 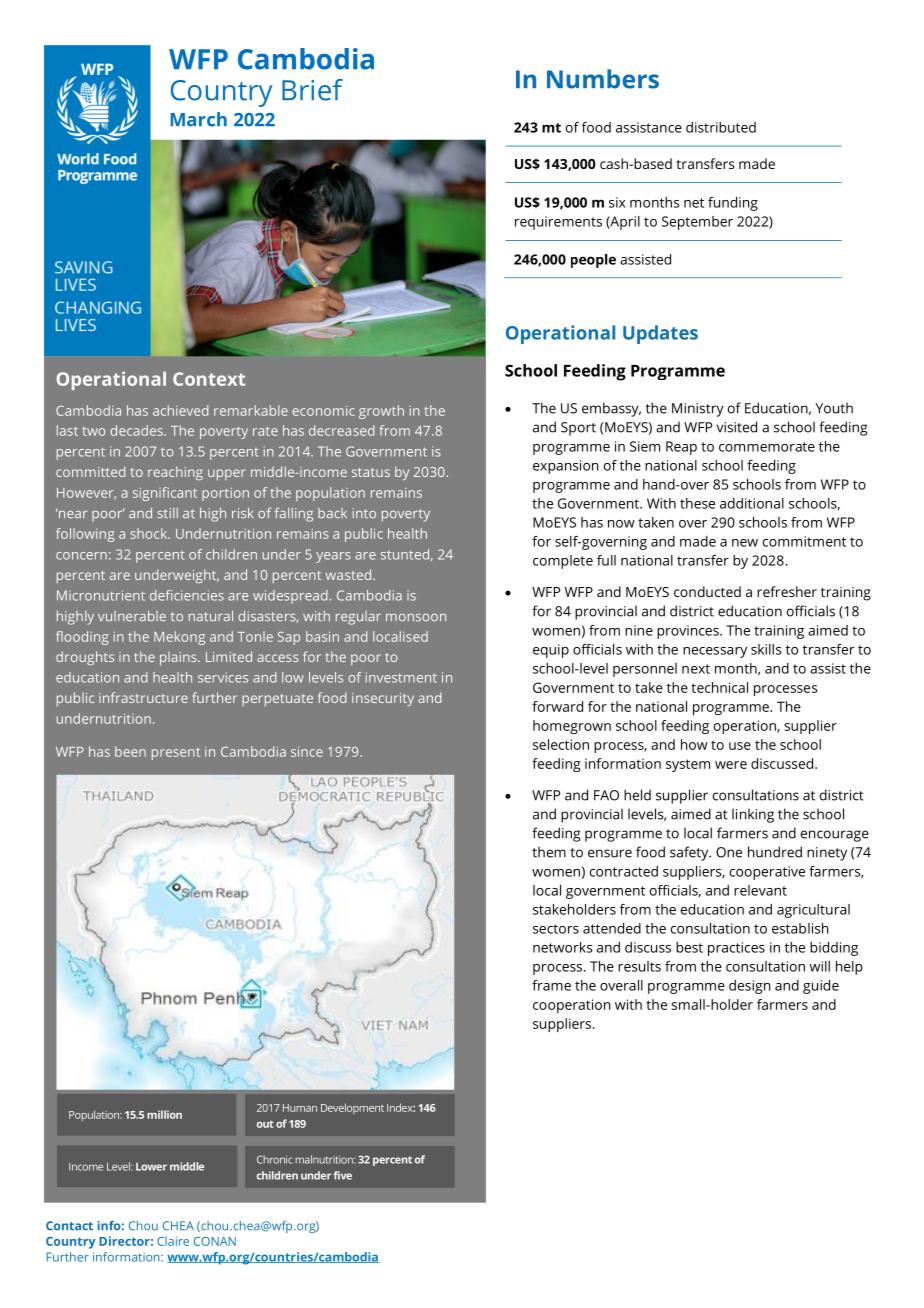 What do you see at coordinates (721, 127) in the screenshot?
I see `distributed` at bounding box center [721, 127].
